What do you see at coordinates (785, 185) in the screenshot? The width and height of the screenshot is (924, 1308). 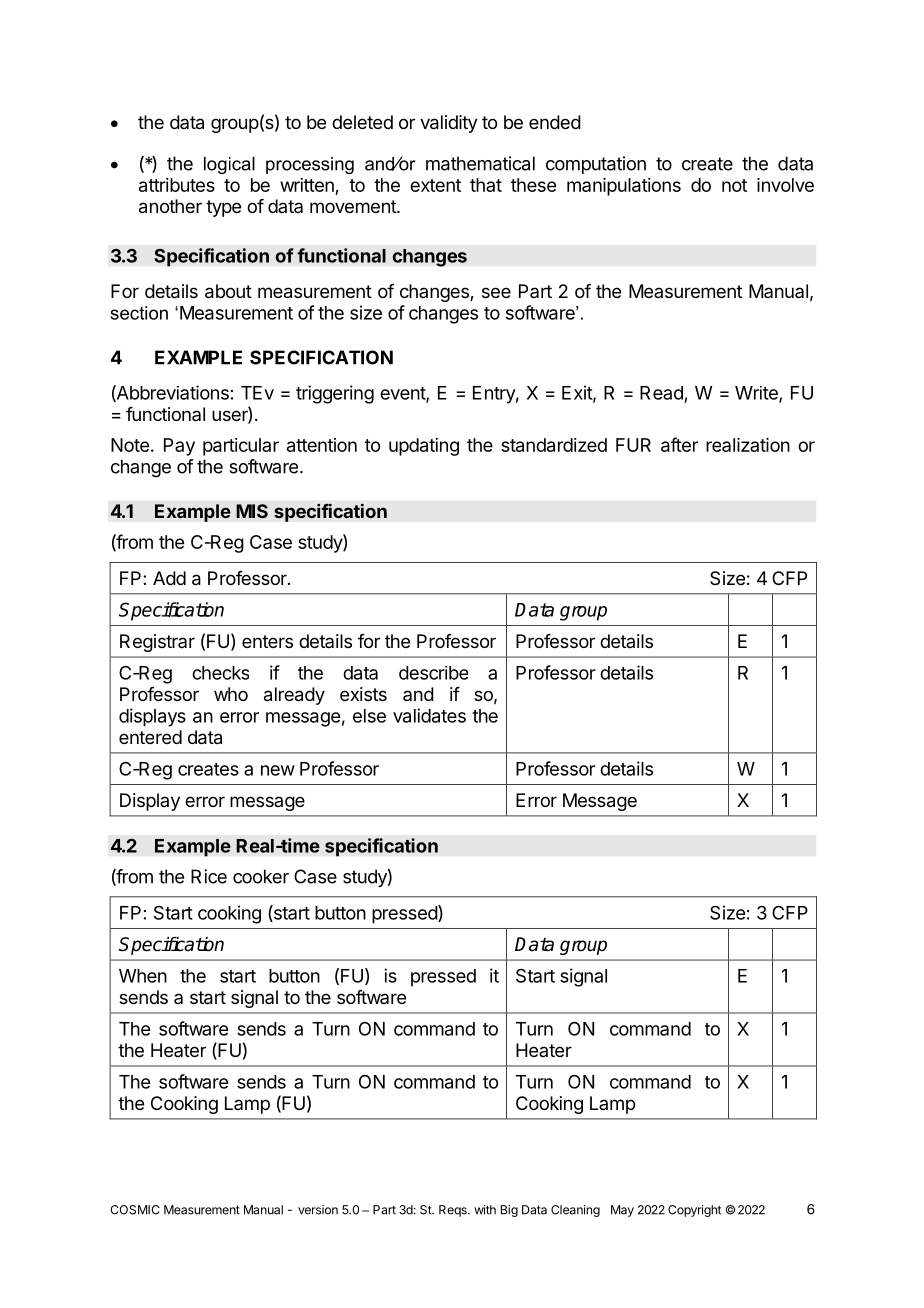 I see `involve` at bounding box center [785, 185].
